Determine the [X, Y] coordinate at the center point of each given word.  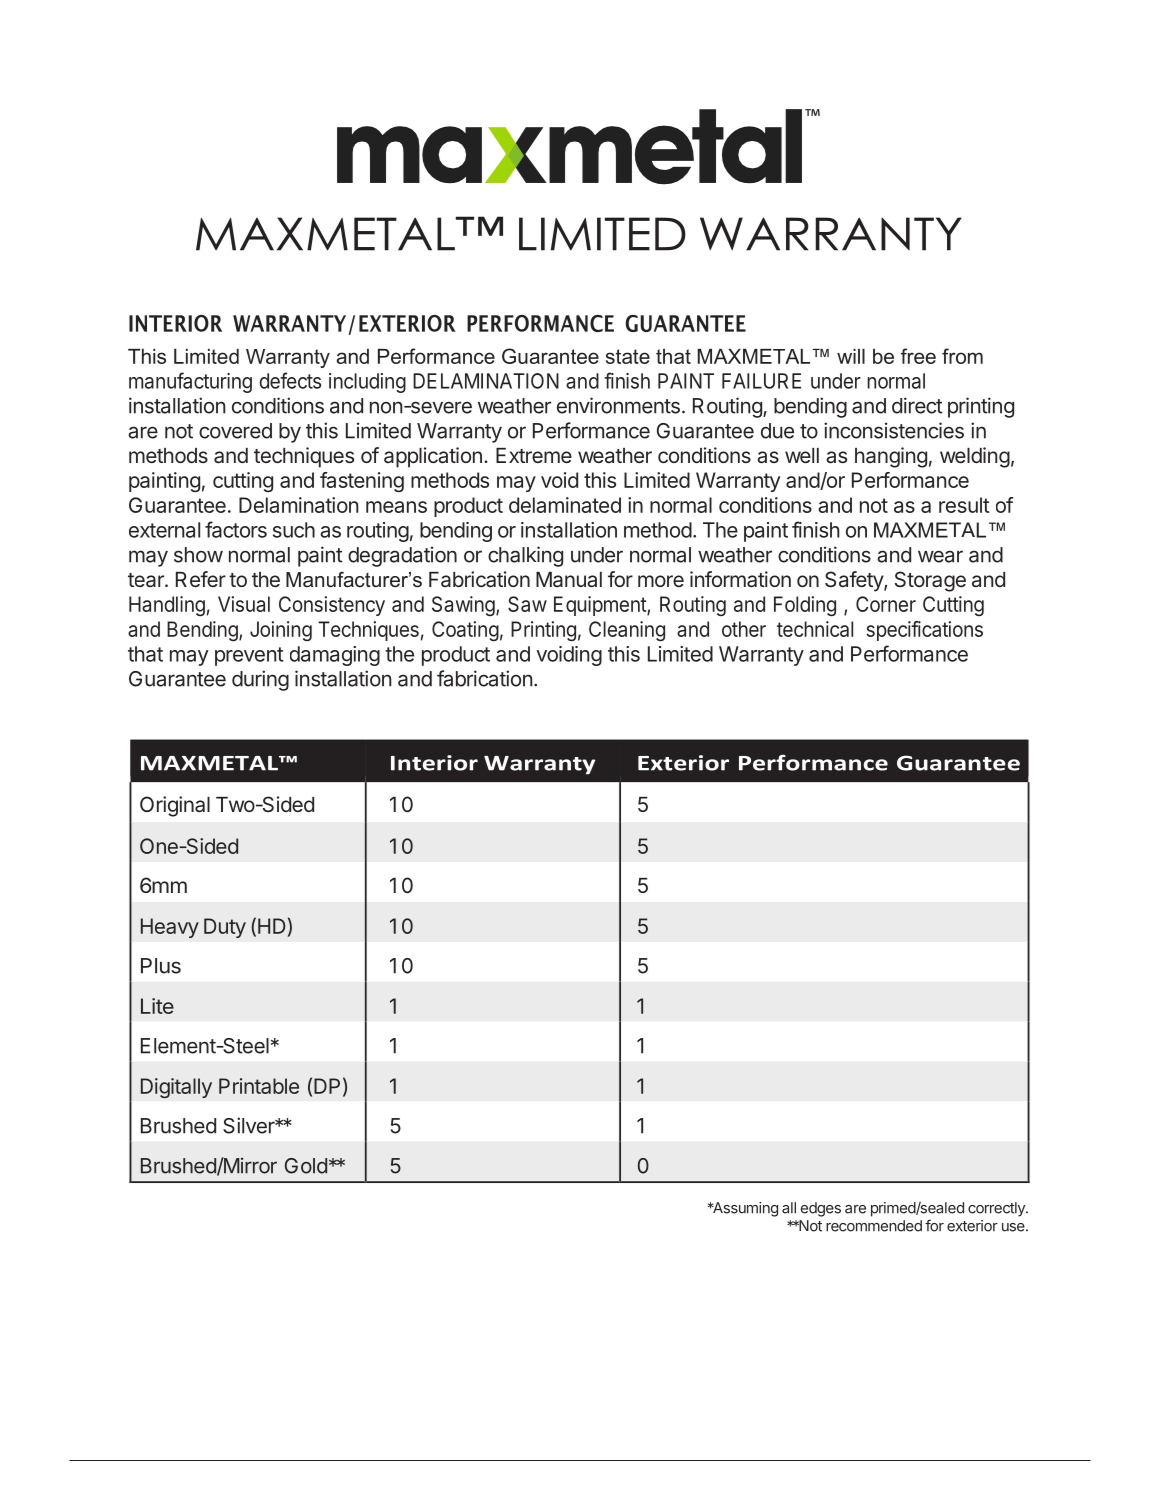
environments [618, 405]
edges [821, 1209]
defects [290, 380]
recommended [874, 1226]
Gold [306, 1166]
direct [917, 405]
